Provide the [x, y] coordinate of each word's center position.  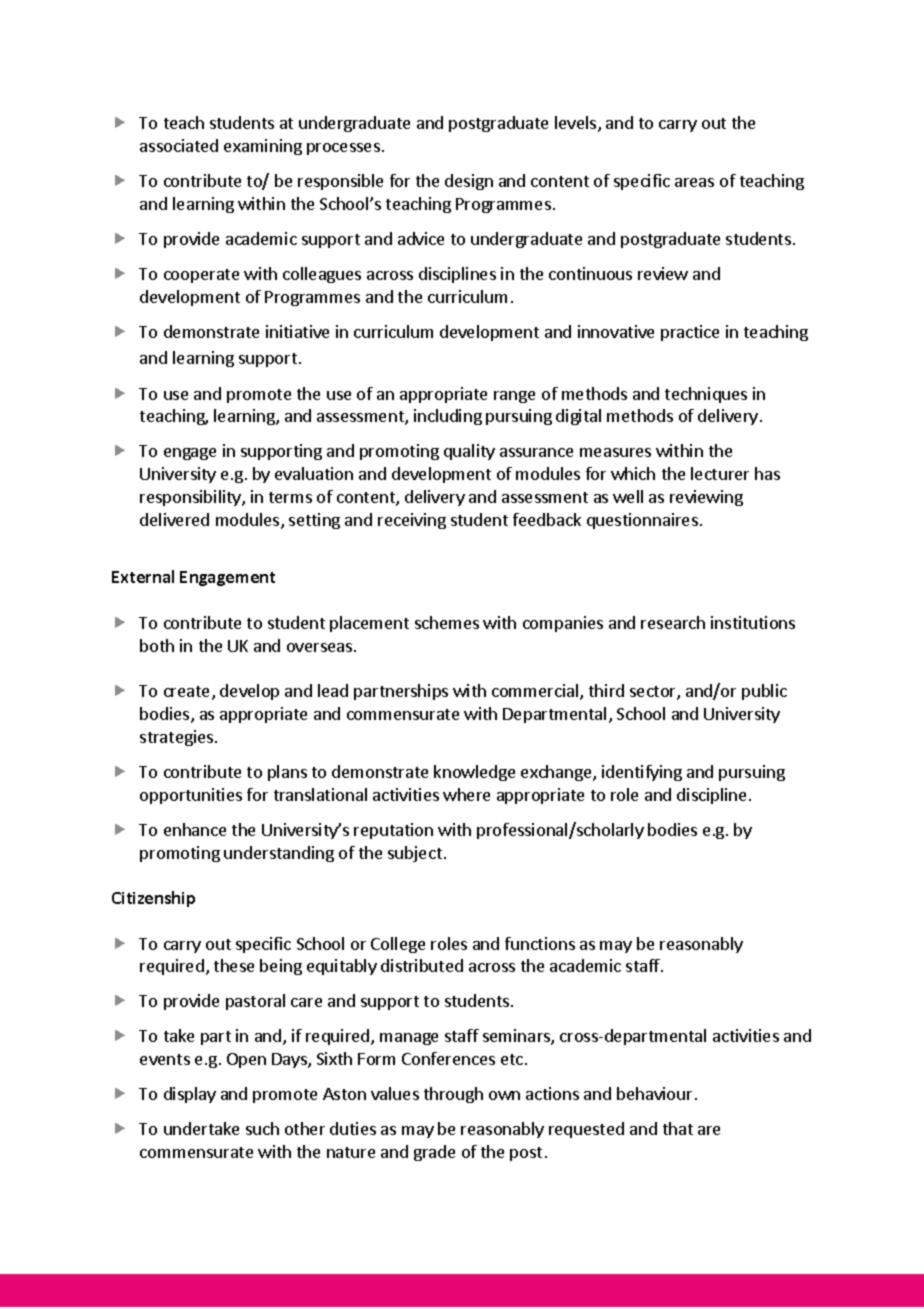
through [453, 1095]
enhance [195, 829]
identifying [642, 773]
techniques [706, 395]
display [190, 1095]
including [448, 417]
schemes [447, 622]
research [673, 622]
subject [415, 854]
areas [694, 182]
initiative [297, 331]
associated [179, 145]
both [157, 645]
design [469, 182]
